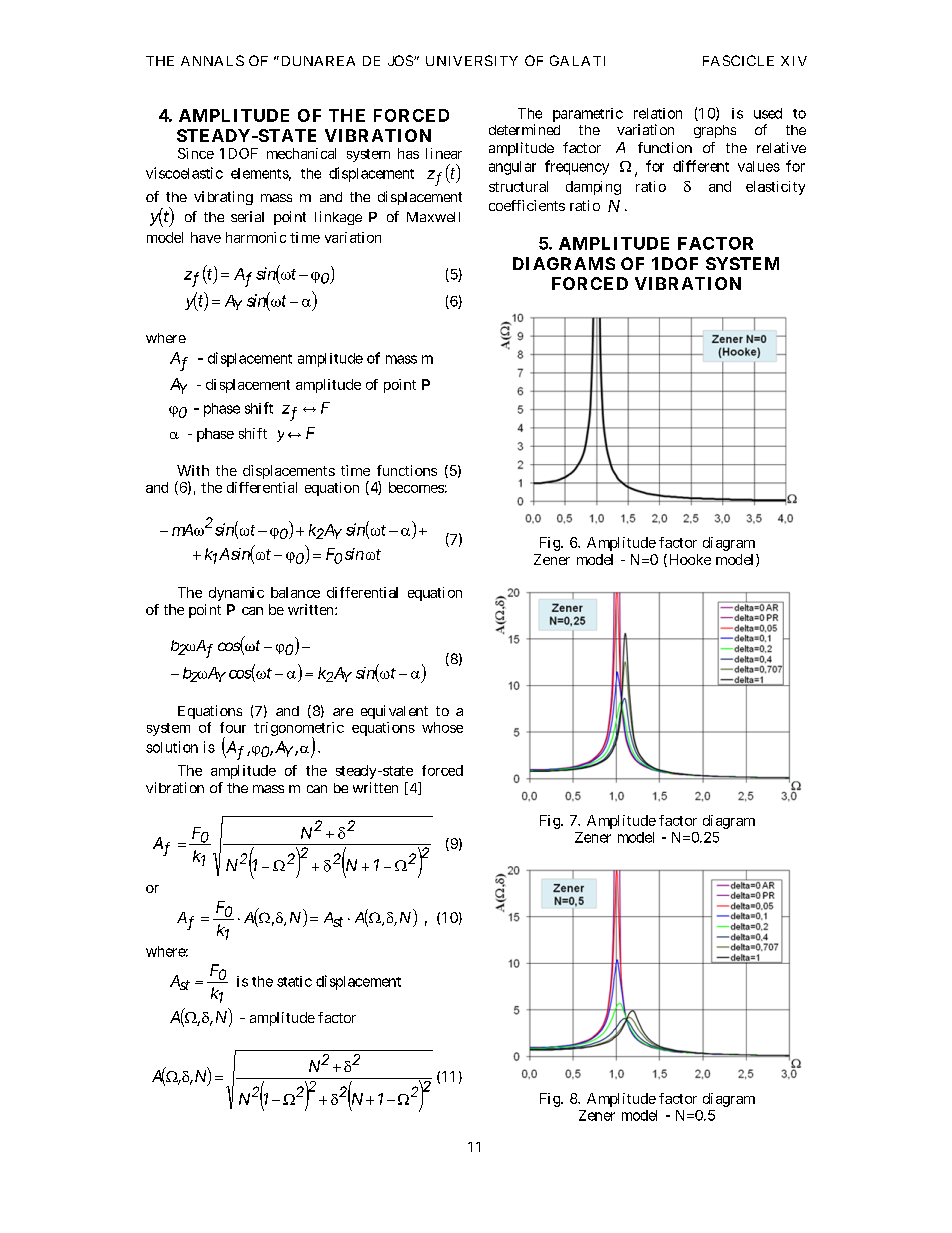 Image resolution: width=952 pixels, height=1233 pixels. I want to click on FASCICLE, so click(738, 60).
